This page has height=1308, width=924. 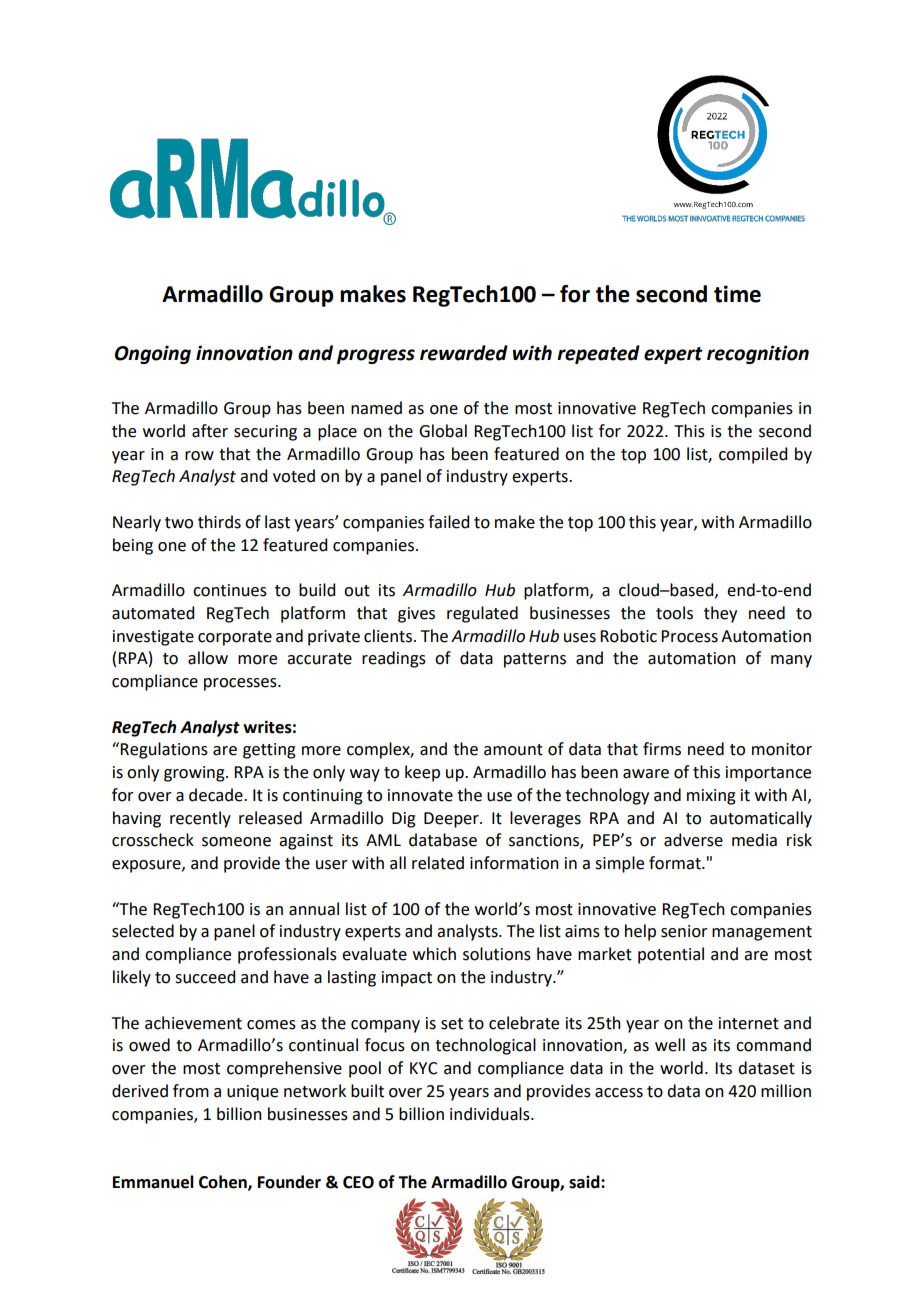 What do you see at coordinates (464, 353) in the page?
I see `rewarded` at bounding box center [464, 353].
